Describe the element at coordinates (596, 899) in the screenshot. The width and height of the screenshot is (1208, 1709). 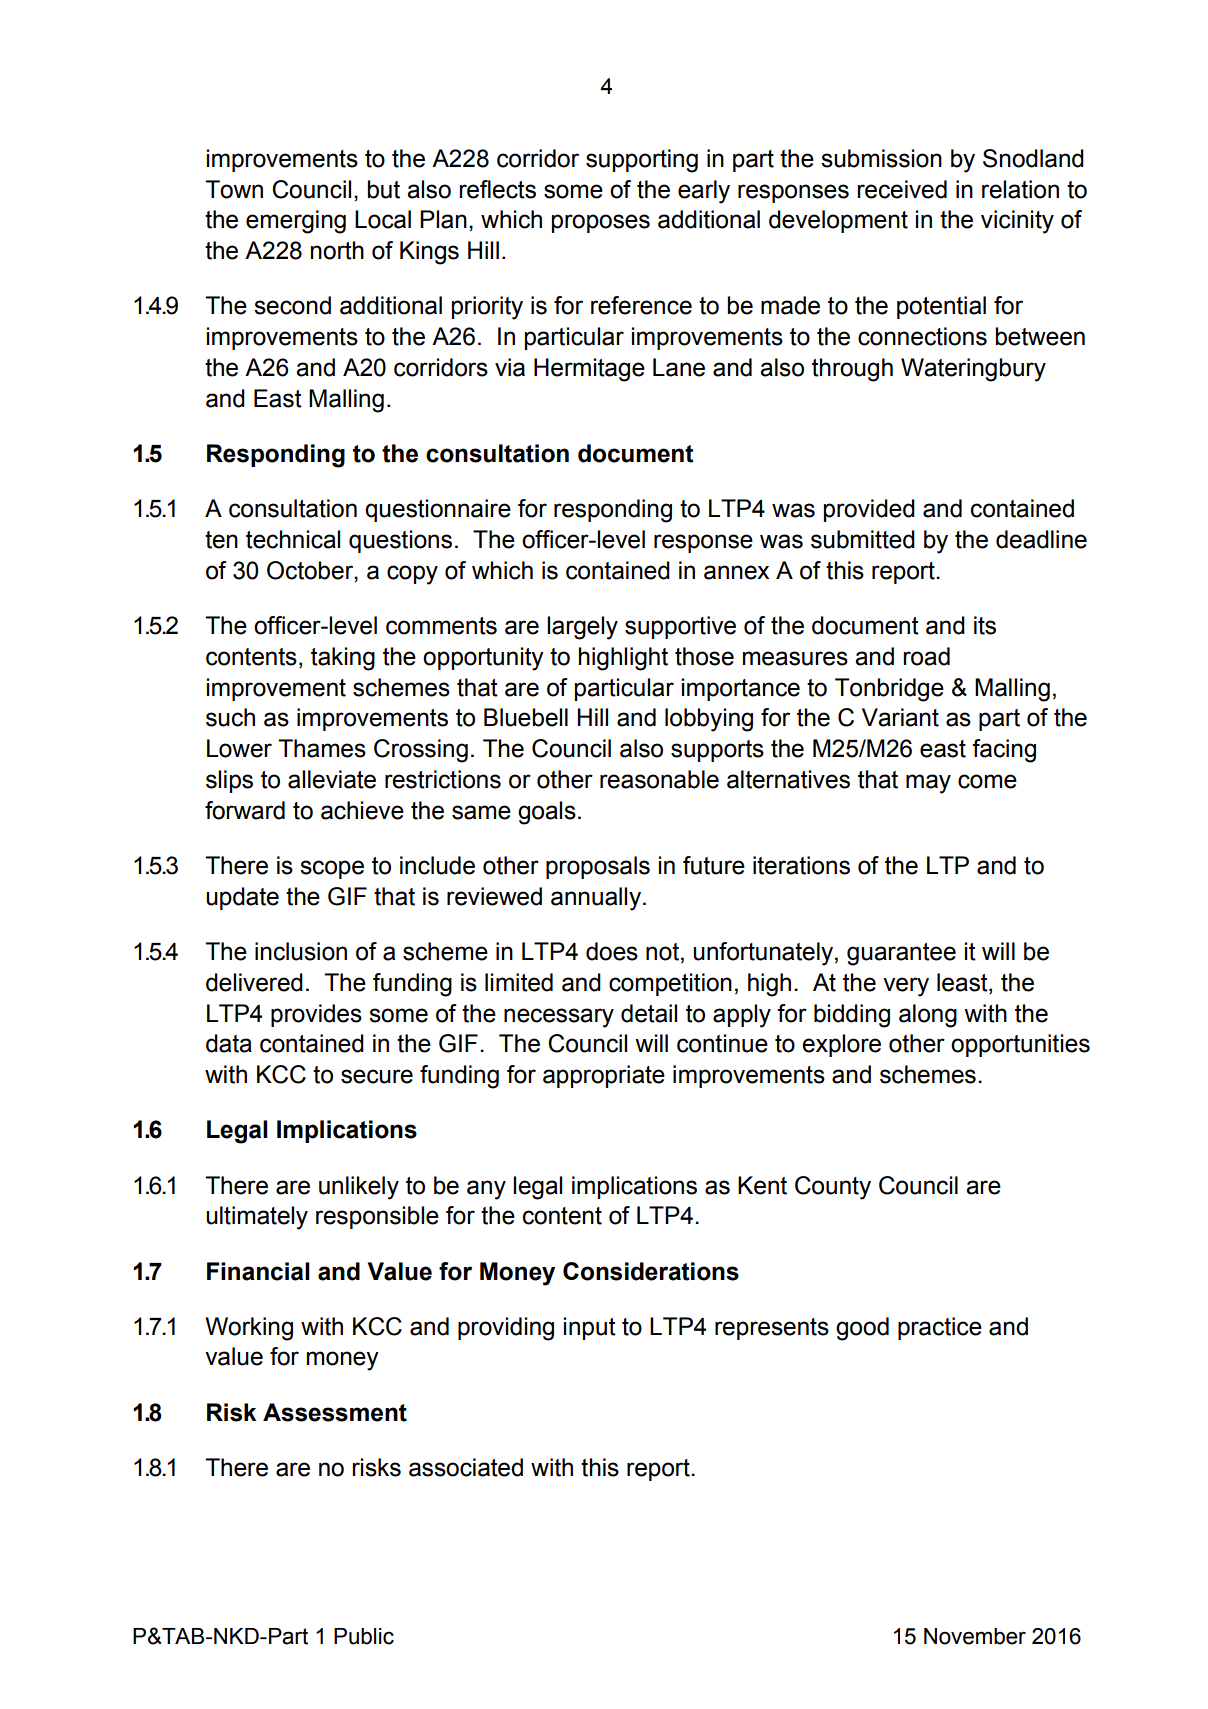
I see `annually` at that location.
